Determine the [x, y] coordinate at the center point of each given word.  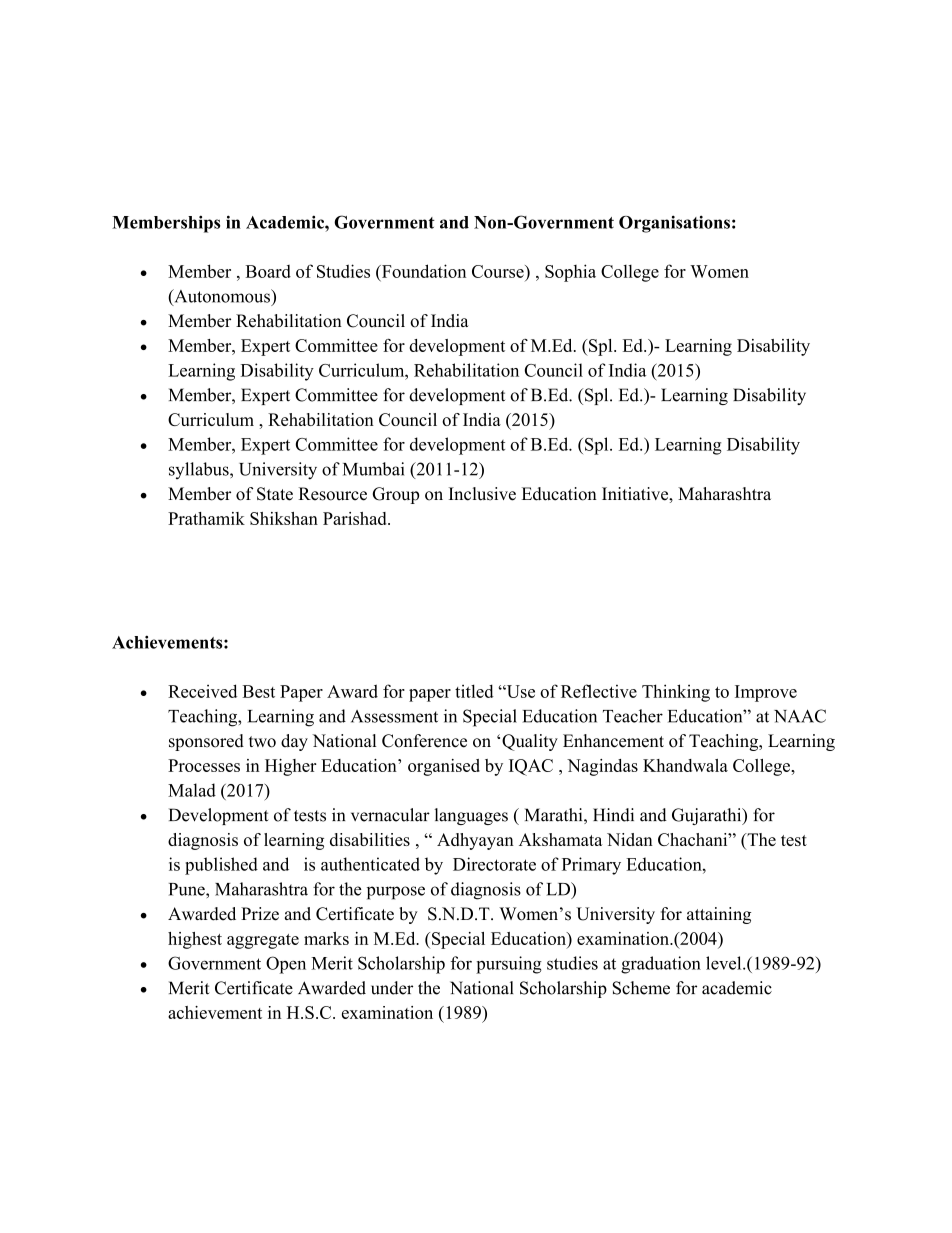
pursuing [509, 965]
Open [286, 965]
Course [499, 271]
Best [259, 691]
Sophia [570, 273]
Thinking [676, 693]
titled [474, 691]
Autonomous [222, 297]
